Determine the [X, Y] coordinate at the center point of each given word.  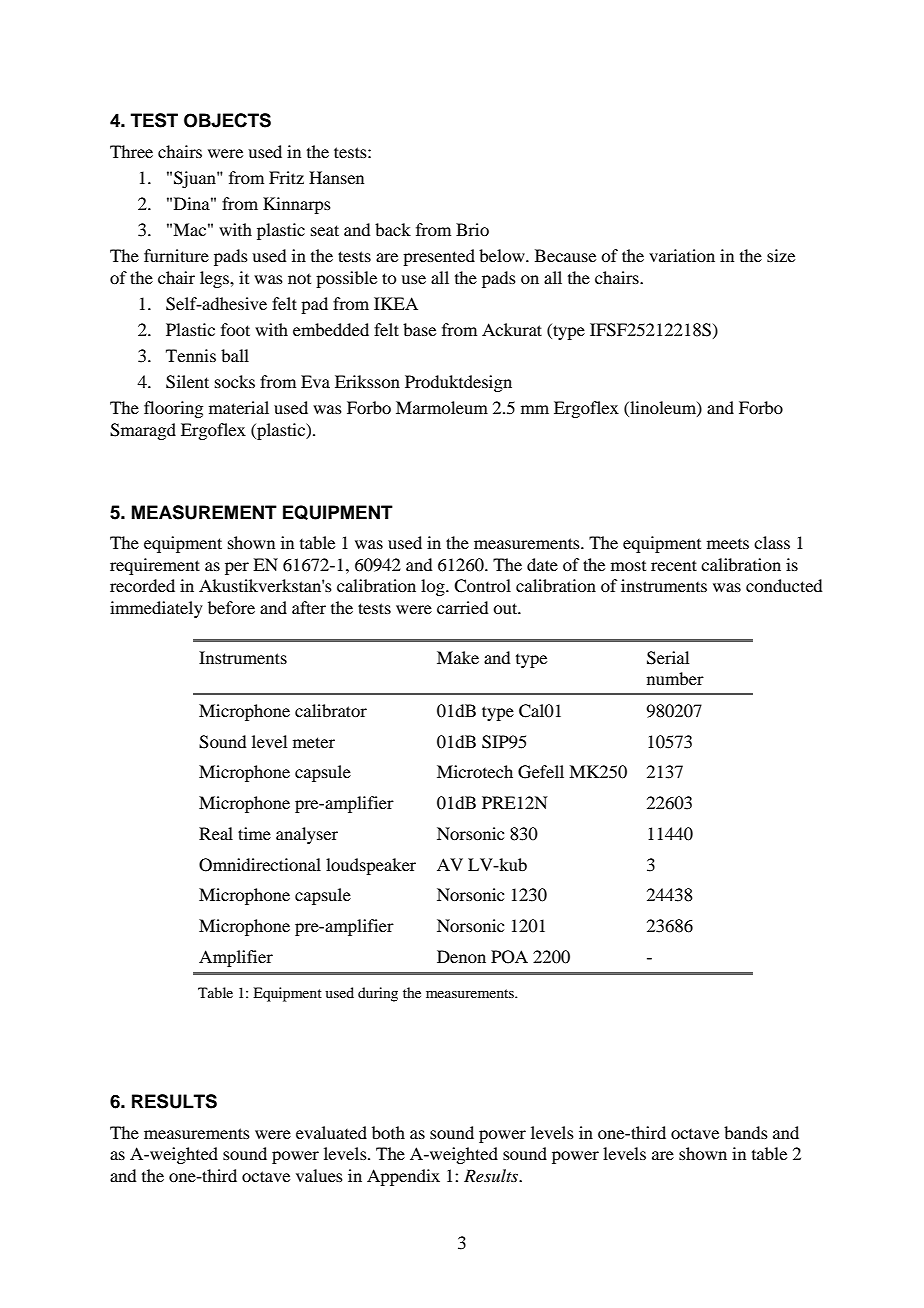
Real [216, 833]
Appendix [403, 1177]
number [675, 678]
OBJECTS [227, 120]
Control [482, 586]
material [239, 407]
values [319, 1175]
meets [728, 544]
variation [682, 255]
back [393, 229]
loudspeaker [371, 866]
